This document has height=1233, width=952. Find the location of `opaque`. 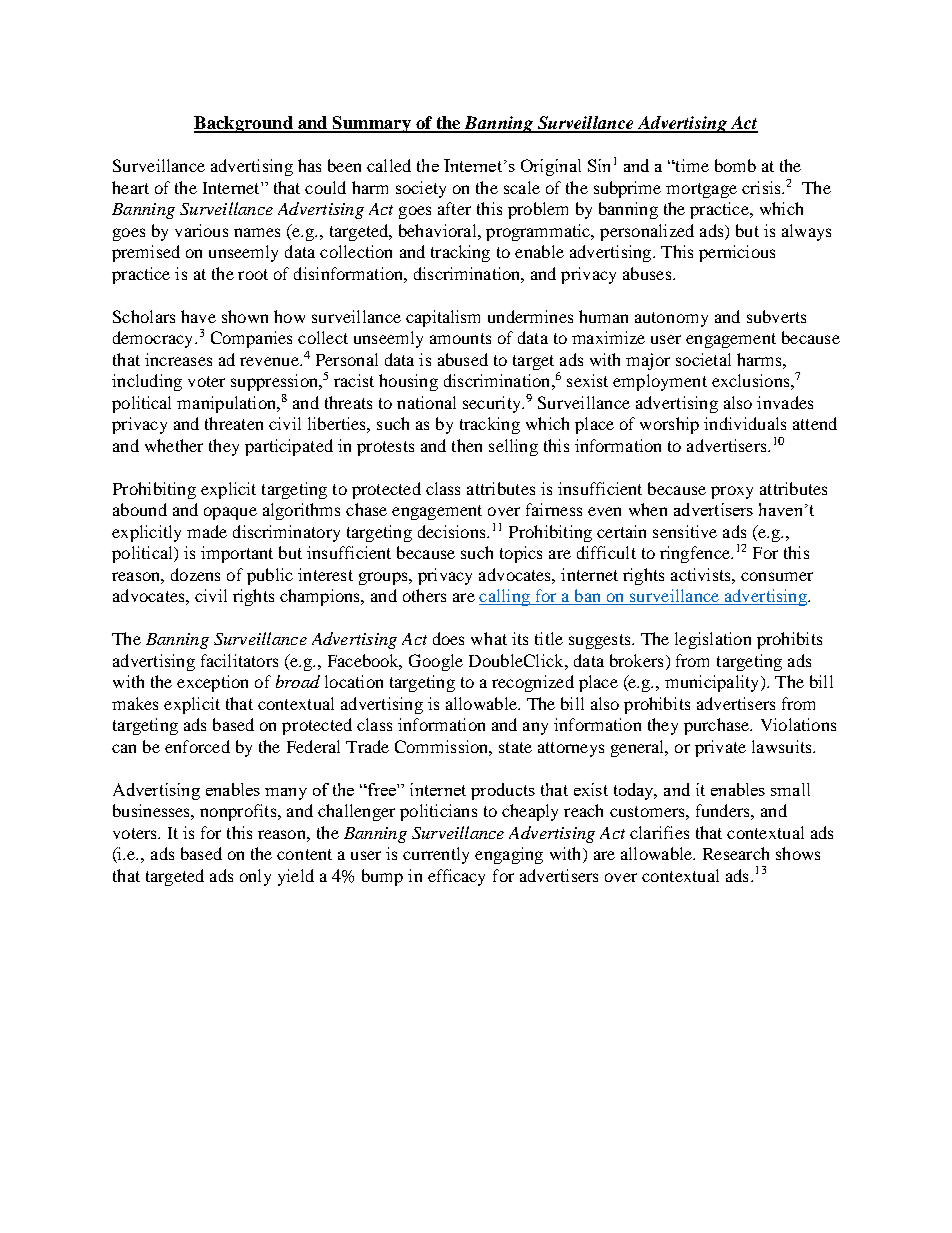

opaque is located at coordinates (230, 513).
